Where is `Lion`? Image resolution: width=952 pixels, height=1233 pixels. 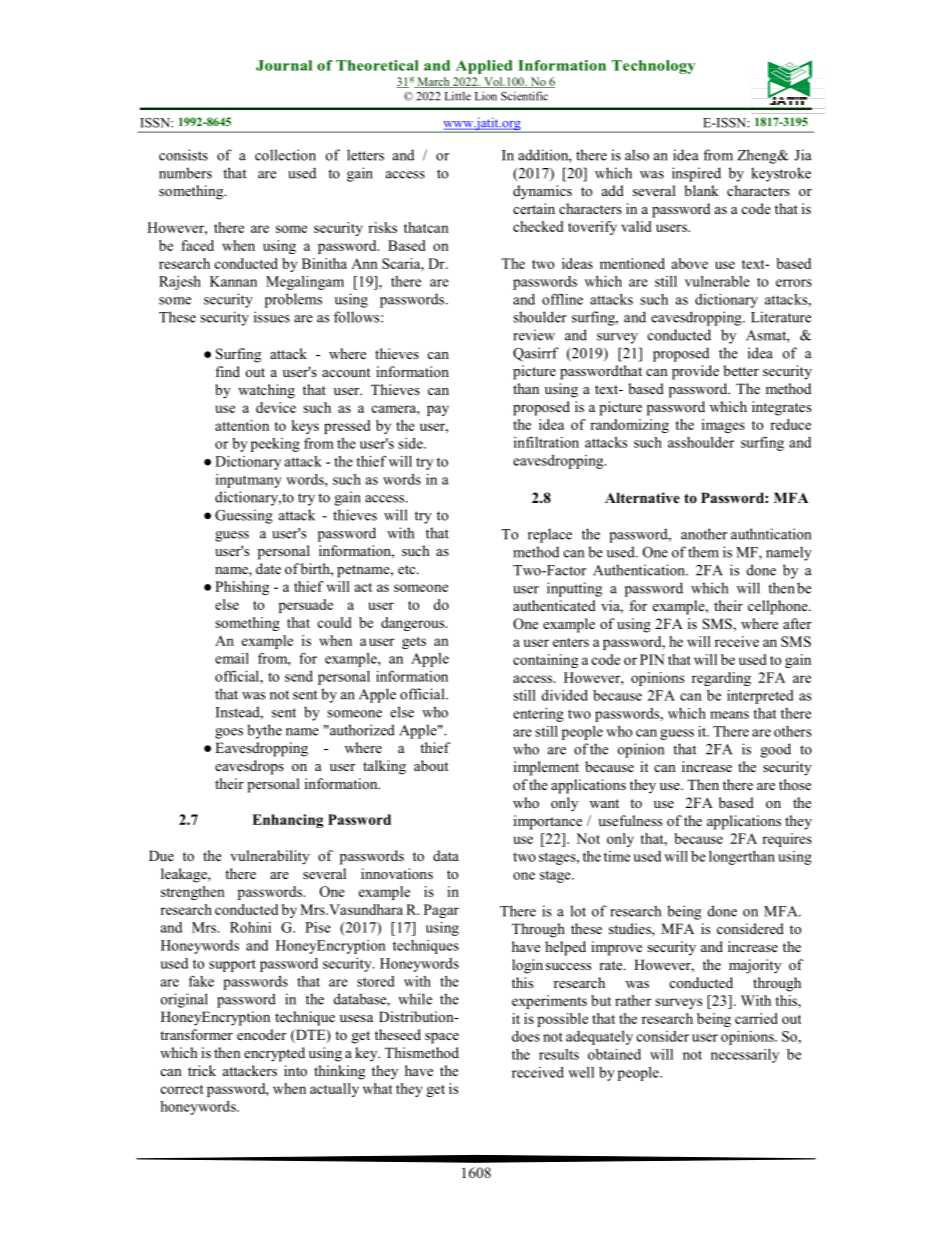 Lion is located at coordinates (486, 96).
